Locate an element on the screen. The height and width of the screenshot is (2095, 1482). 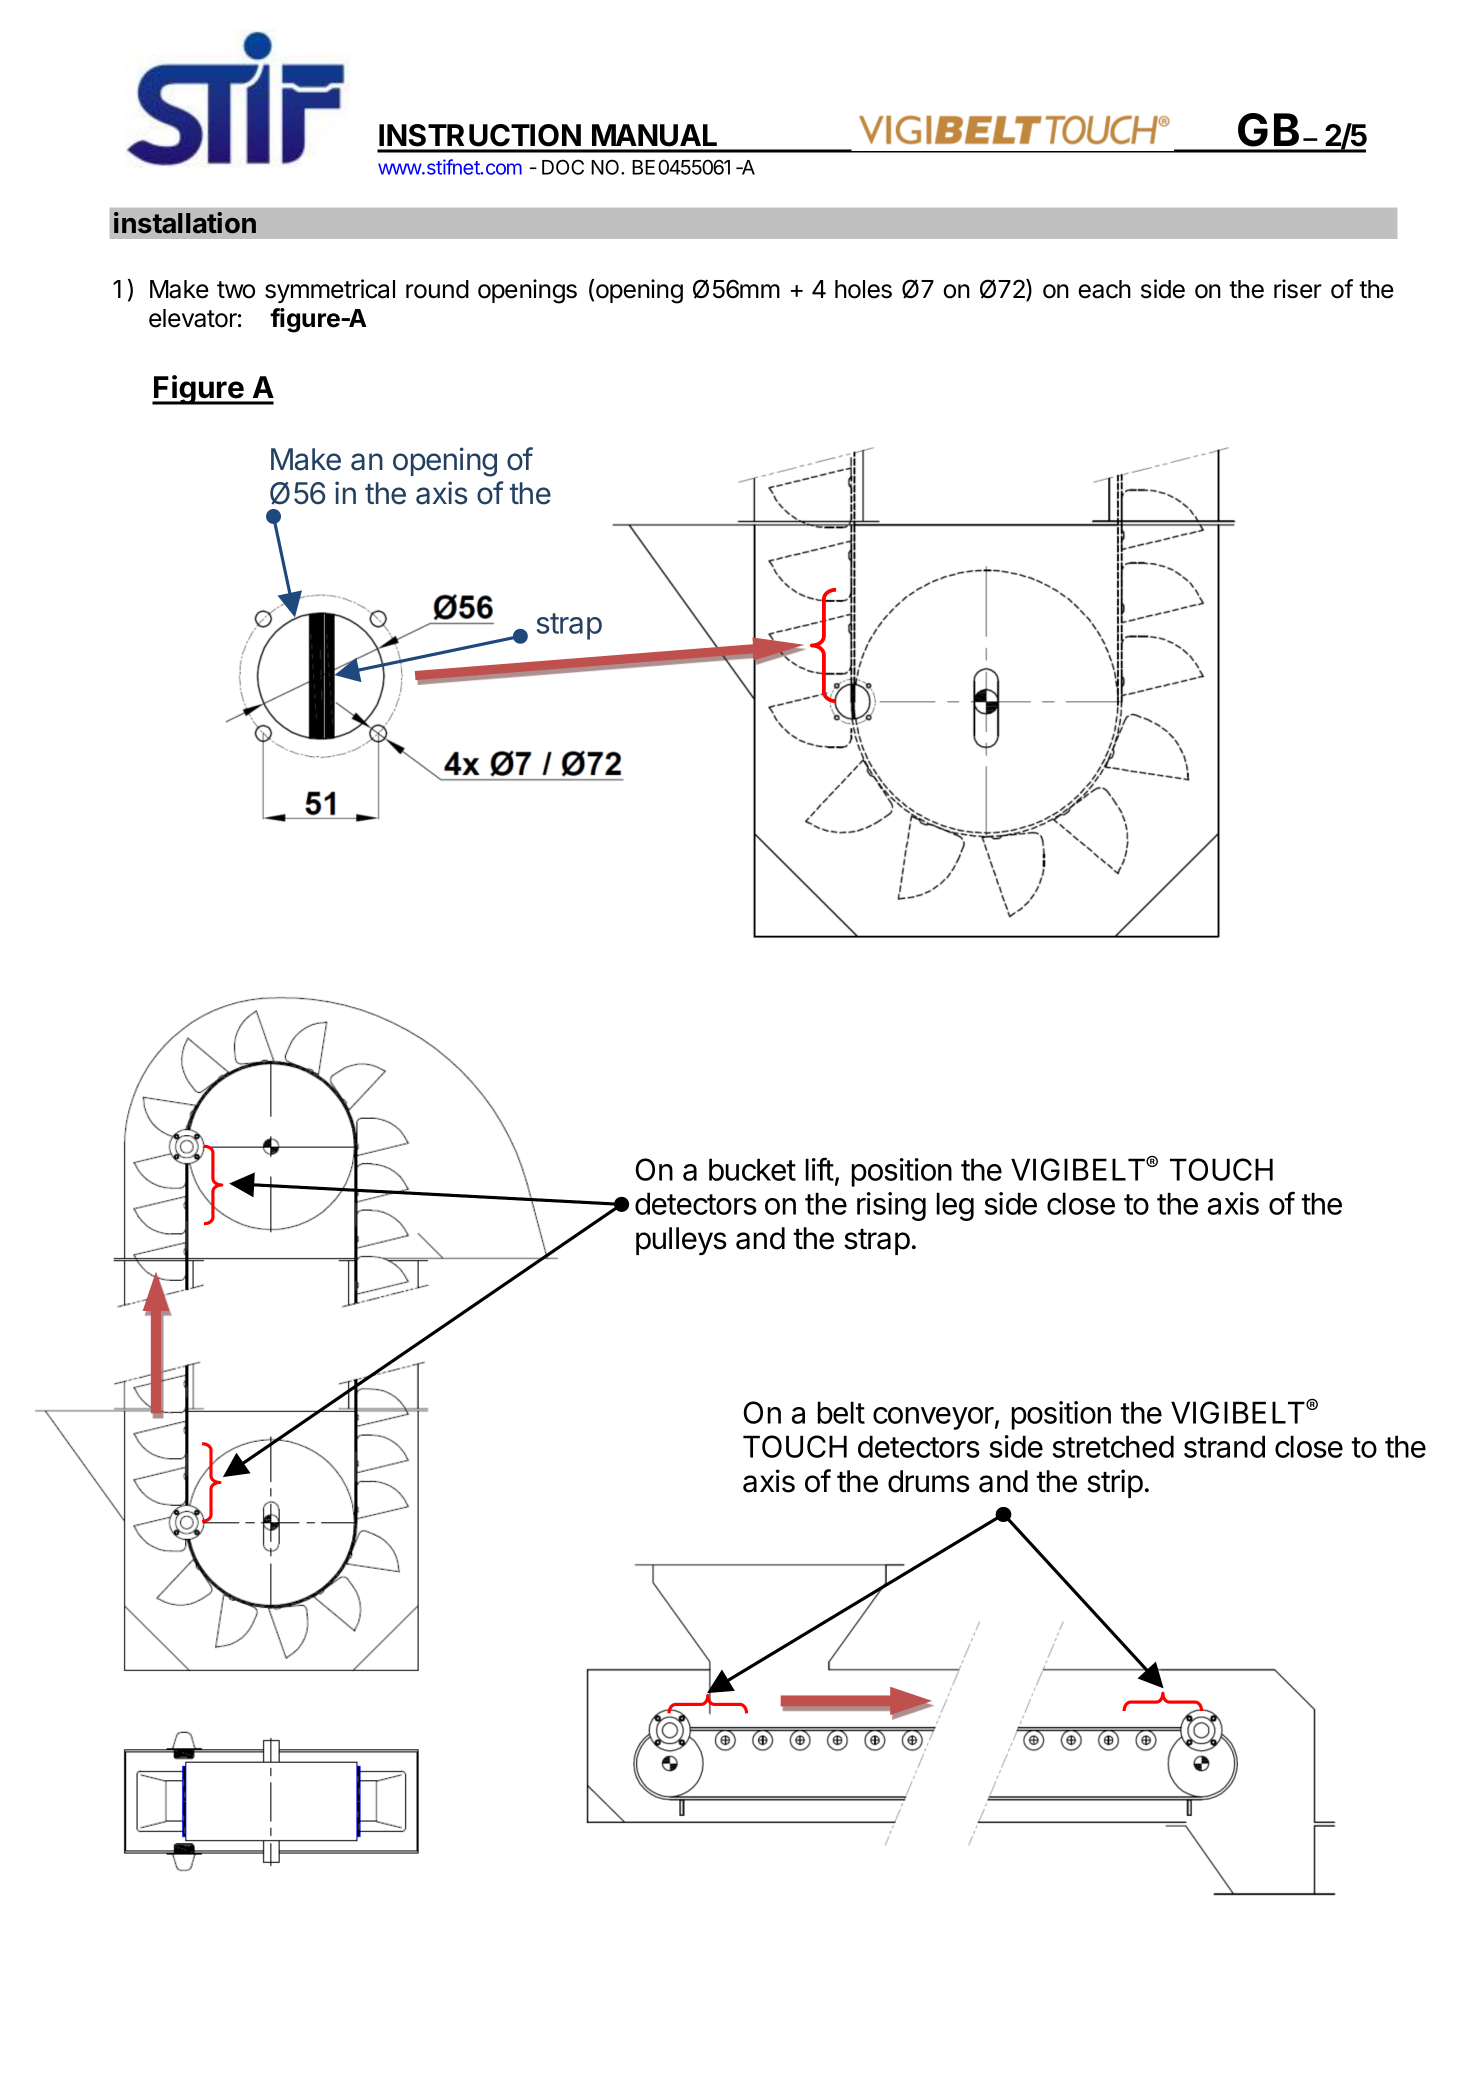
lift is located at coordinates (819, 1169).
